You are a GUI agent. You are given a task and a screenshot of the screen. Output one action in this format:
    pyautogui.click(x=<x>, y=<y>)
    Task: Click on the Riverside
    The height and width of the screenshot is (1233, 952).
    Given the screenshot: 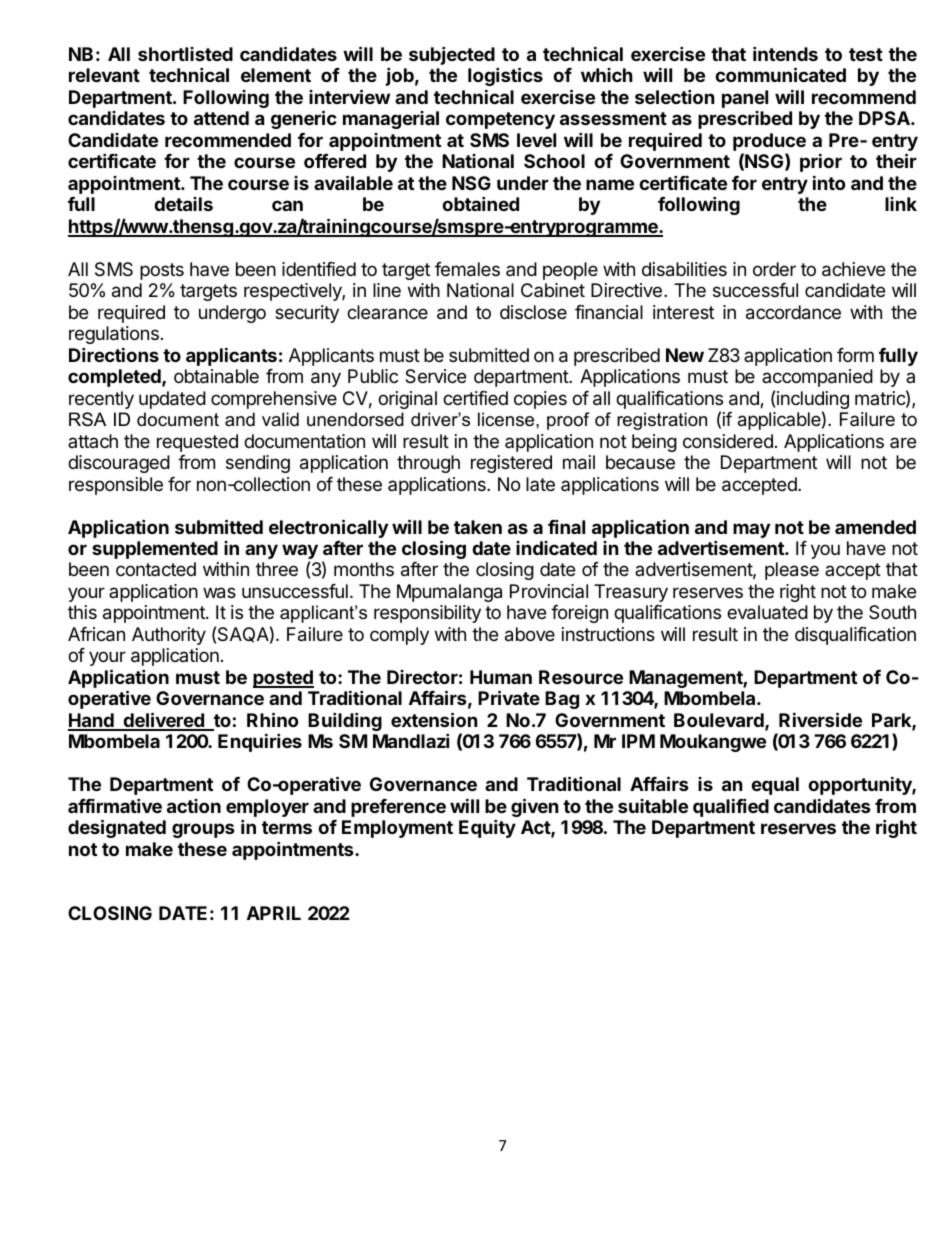 What is the action you would take?
    pyautogui.click(x=820, y=719)
